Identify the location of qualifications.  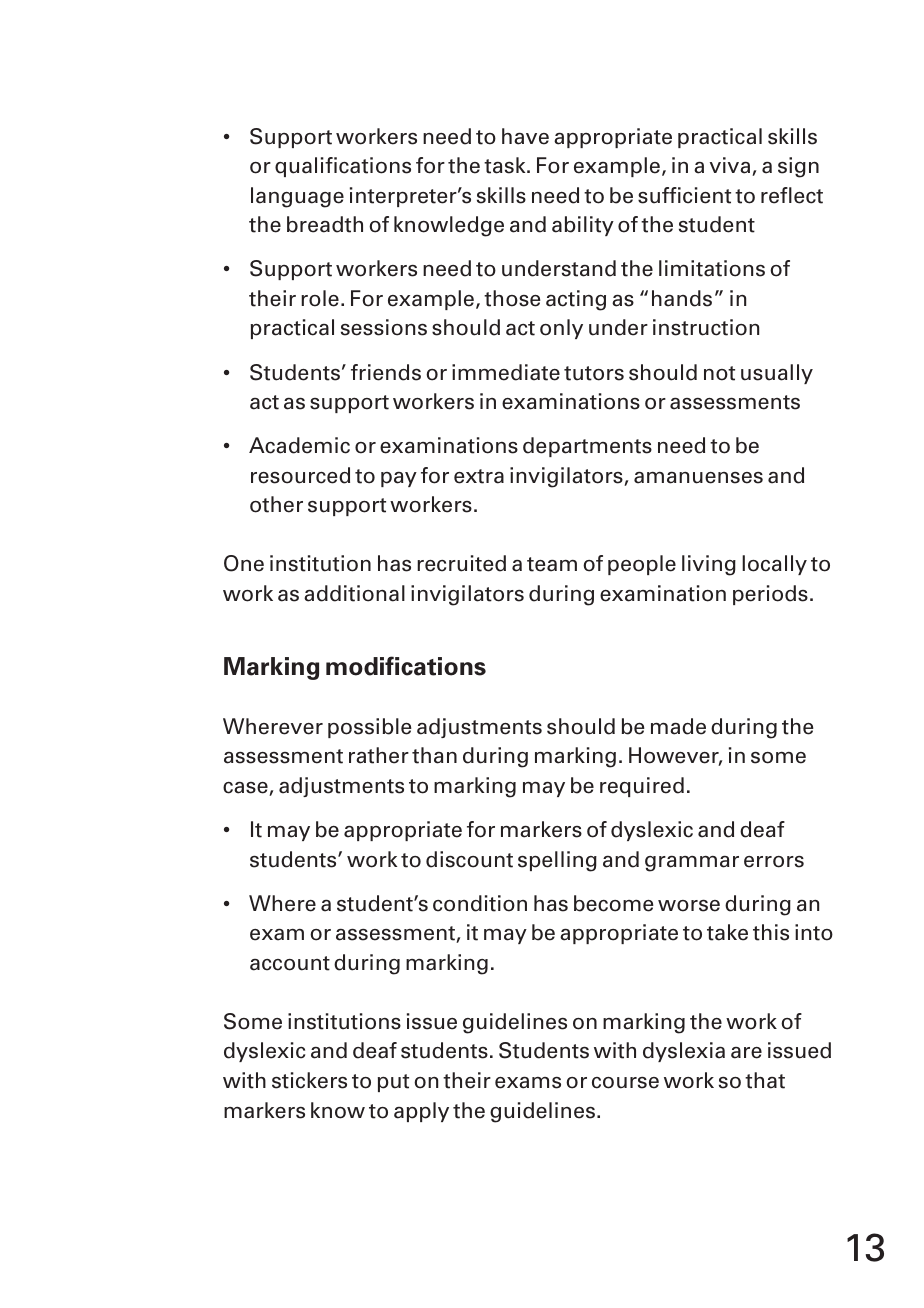
(343, 167).
